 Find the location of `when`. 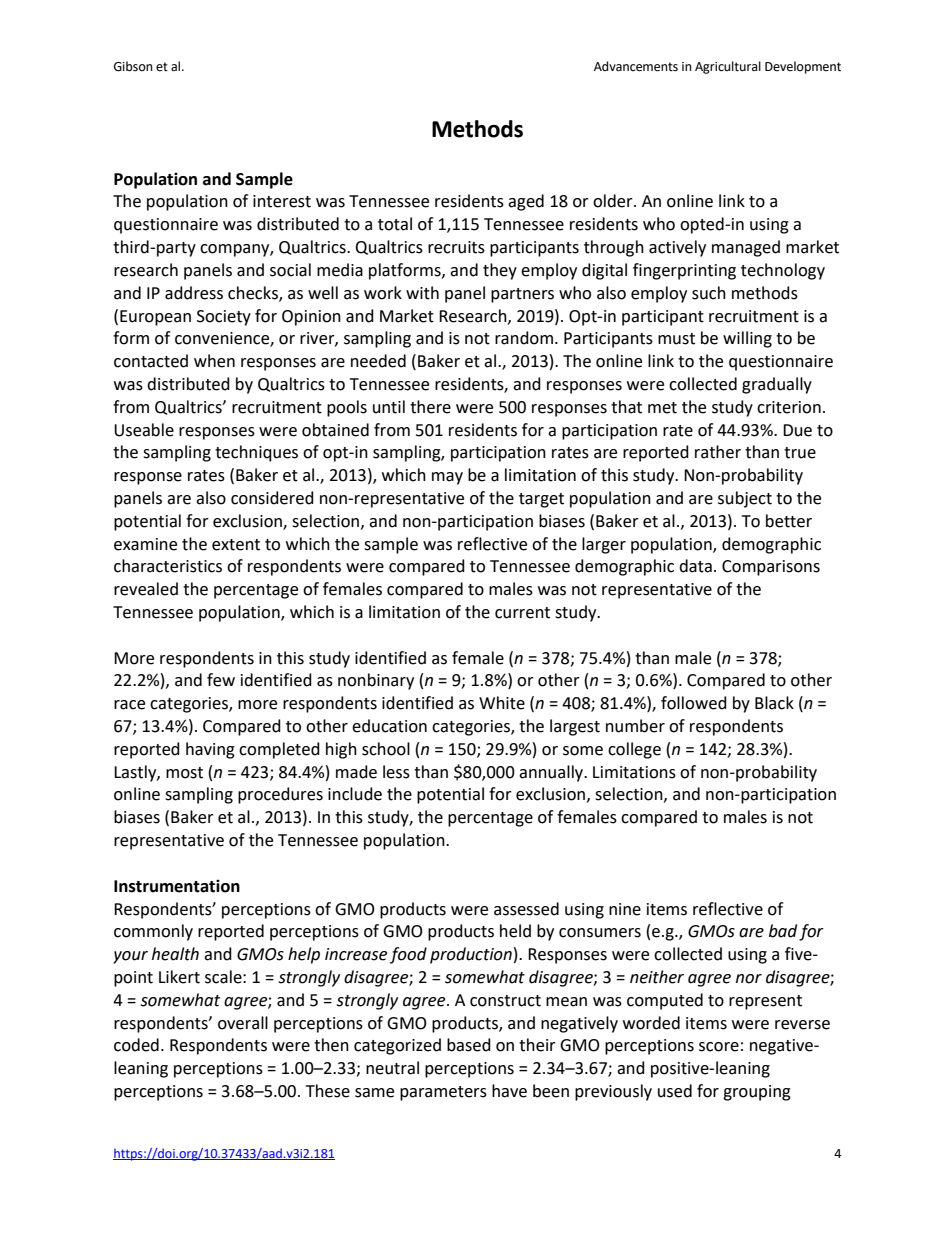

when is located at coordinates (214, 361).
